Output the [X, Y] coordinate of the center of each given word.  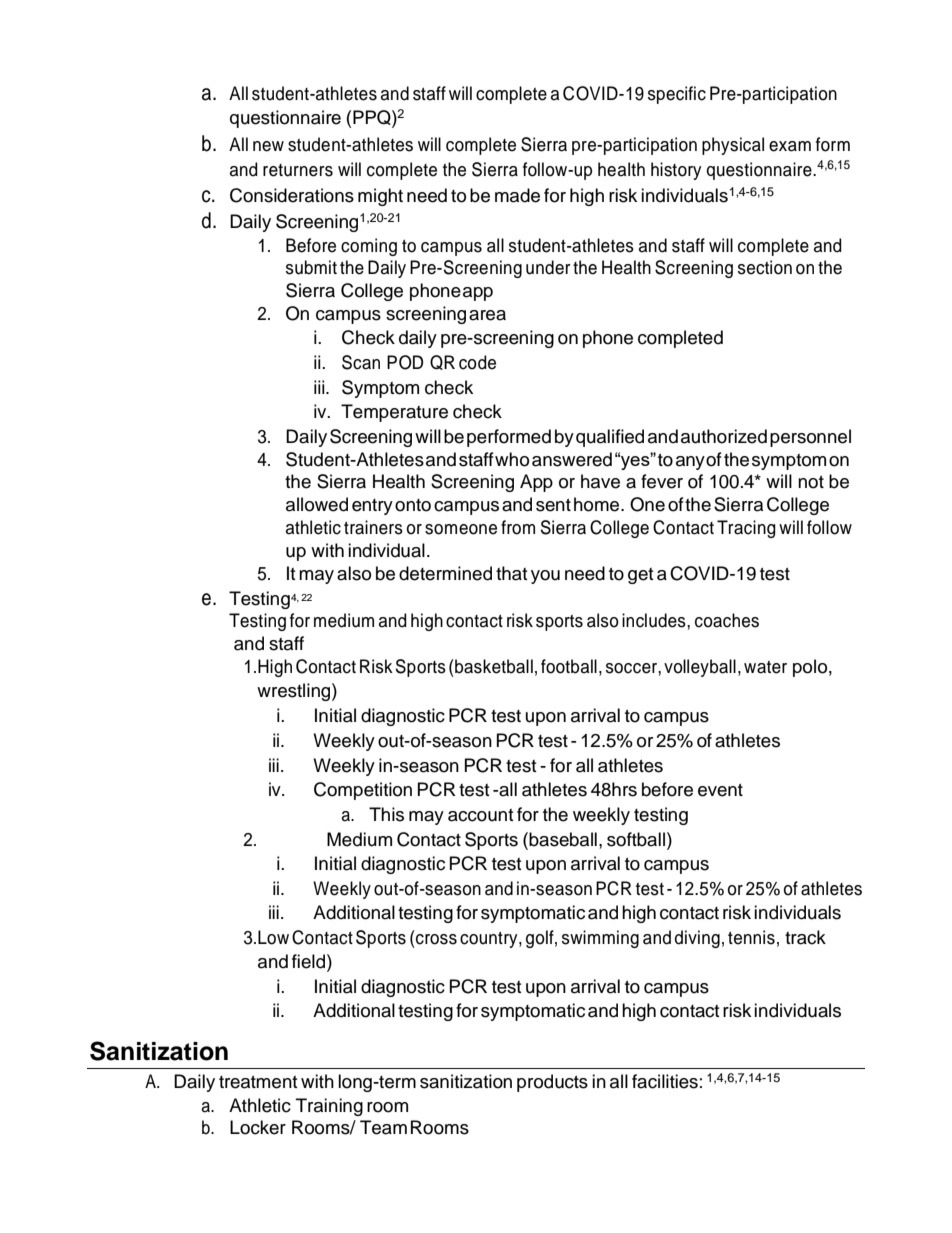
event [720, 790]
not [811, 482]
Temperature [394, 413]
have [600, 481]
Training [329, 1107]
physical [733, 146]
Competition [363, 791]
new [268, 146]
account [480, 815]
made [517, 195]
